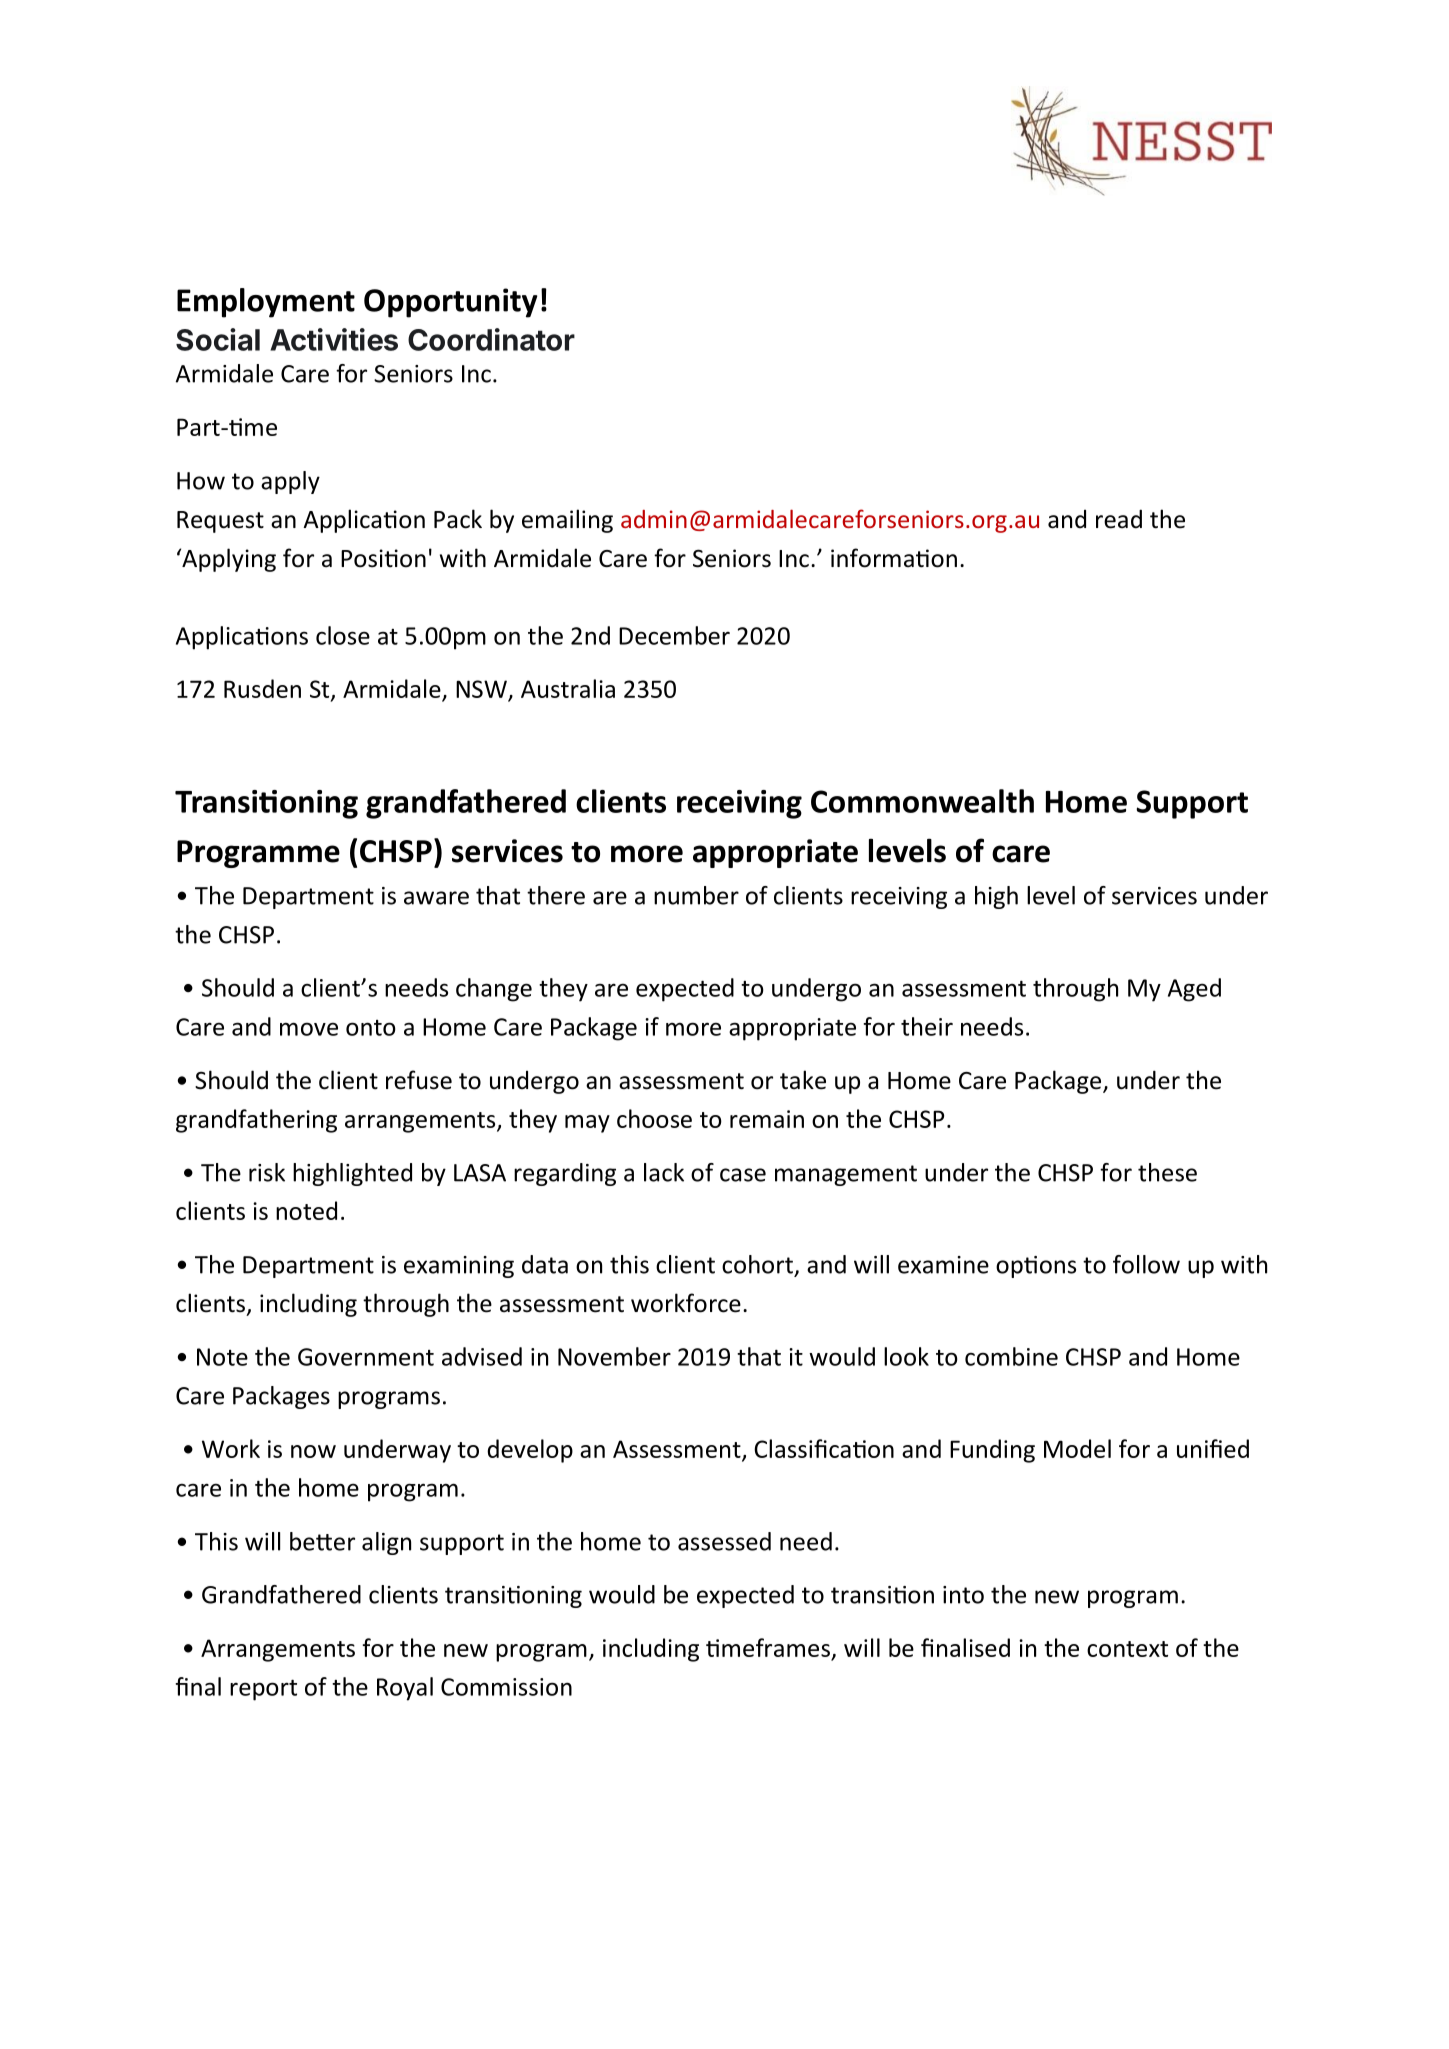 This screenshot has width=1449, height=2049. I want to click on December, so click(674, 635).
